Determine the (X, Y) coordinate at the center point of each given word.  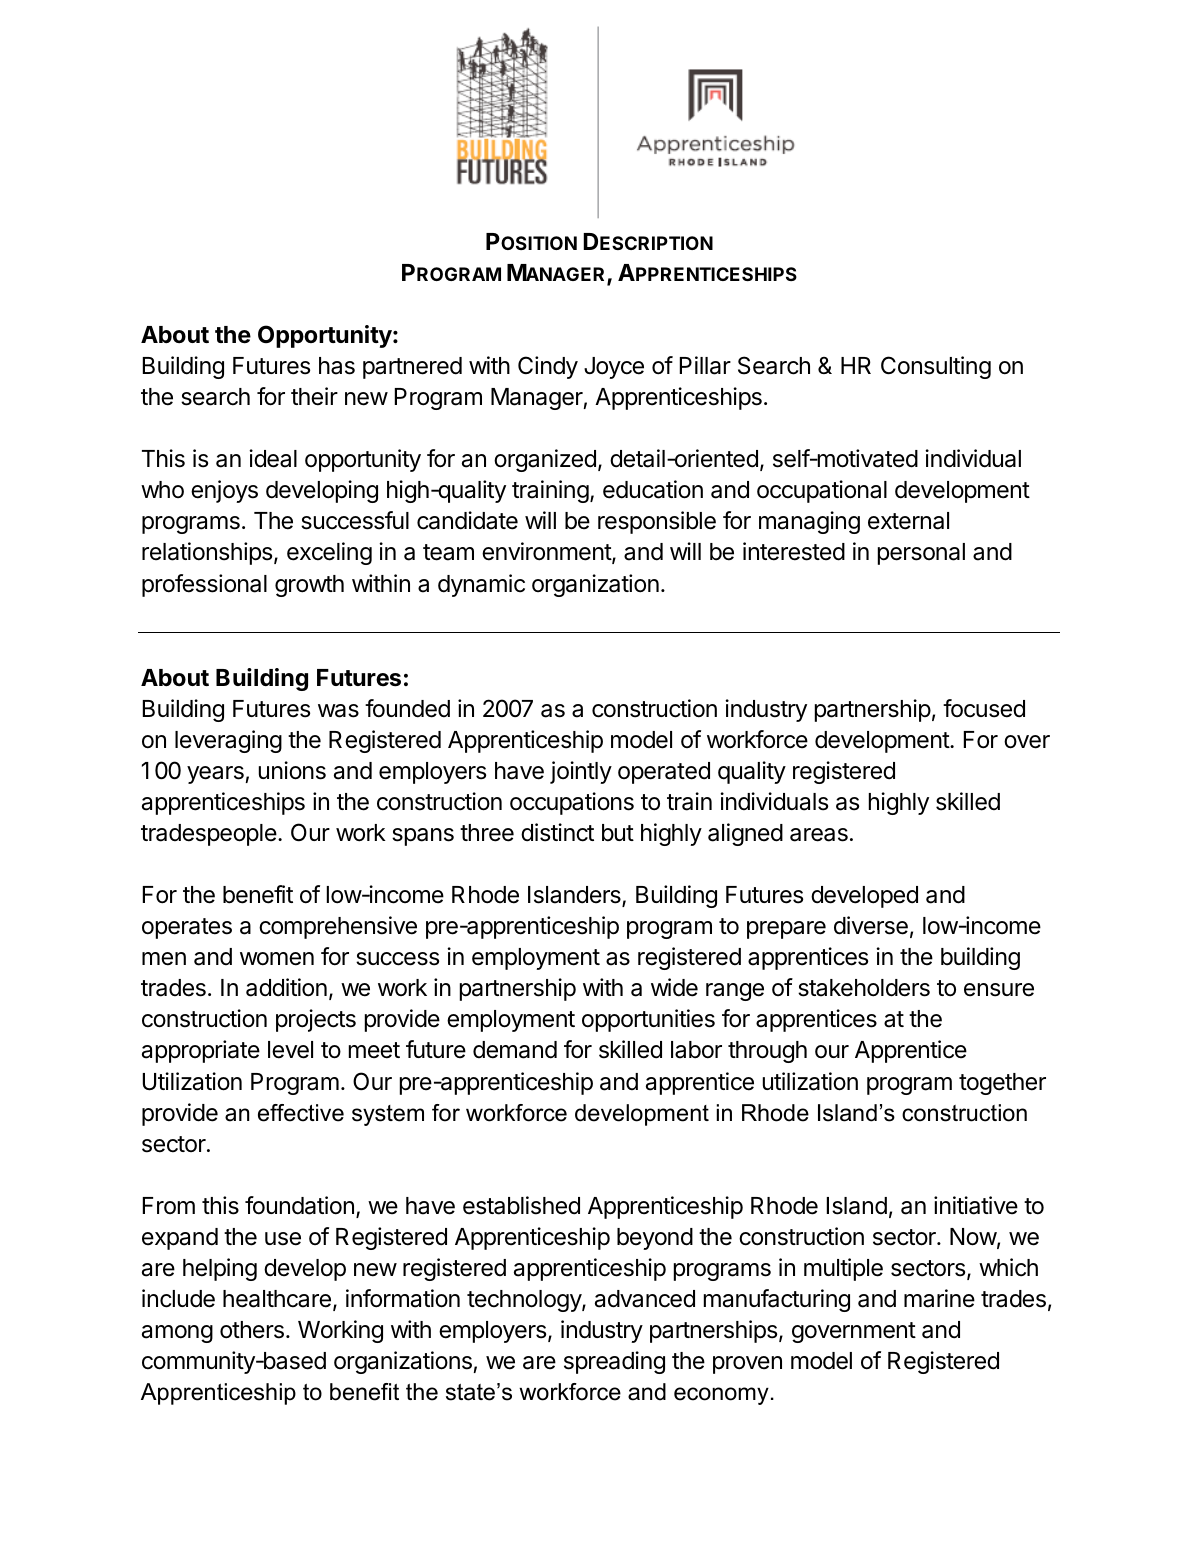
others (252, 1330)
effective (301, 1113)
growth (309, 586)
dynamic (481, 585)
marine (939, 1298)
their (314, 396)
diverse (871, 925)
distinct (557, 832)
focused (984, 708)
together (1002, 1084)
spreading (614, 1362)
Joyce (614, 368)
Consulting (936, 367)
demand (515, 1050)
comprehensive (338, 927)
